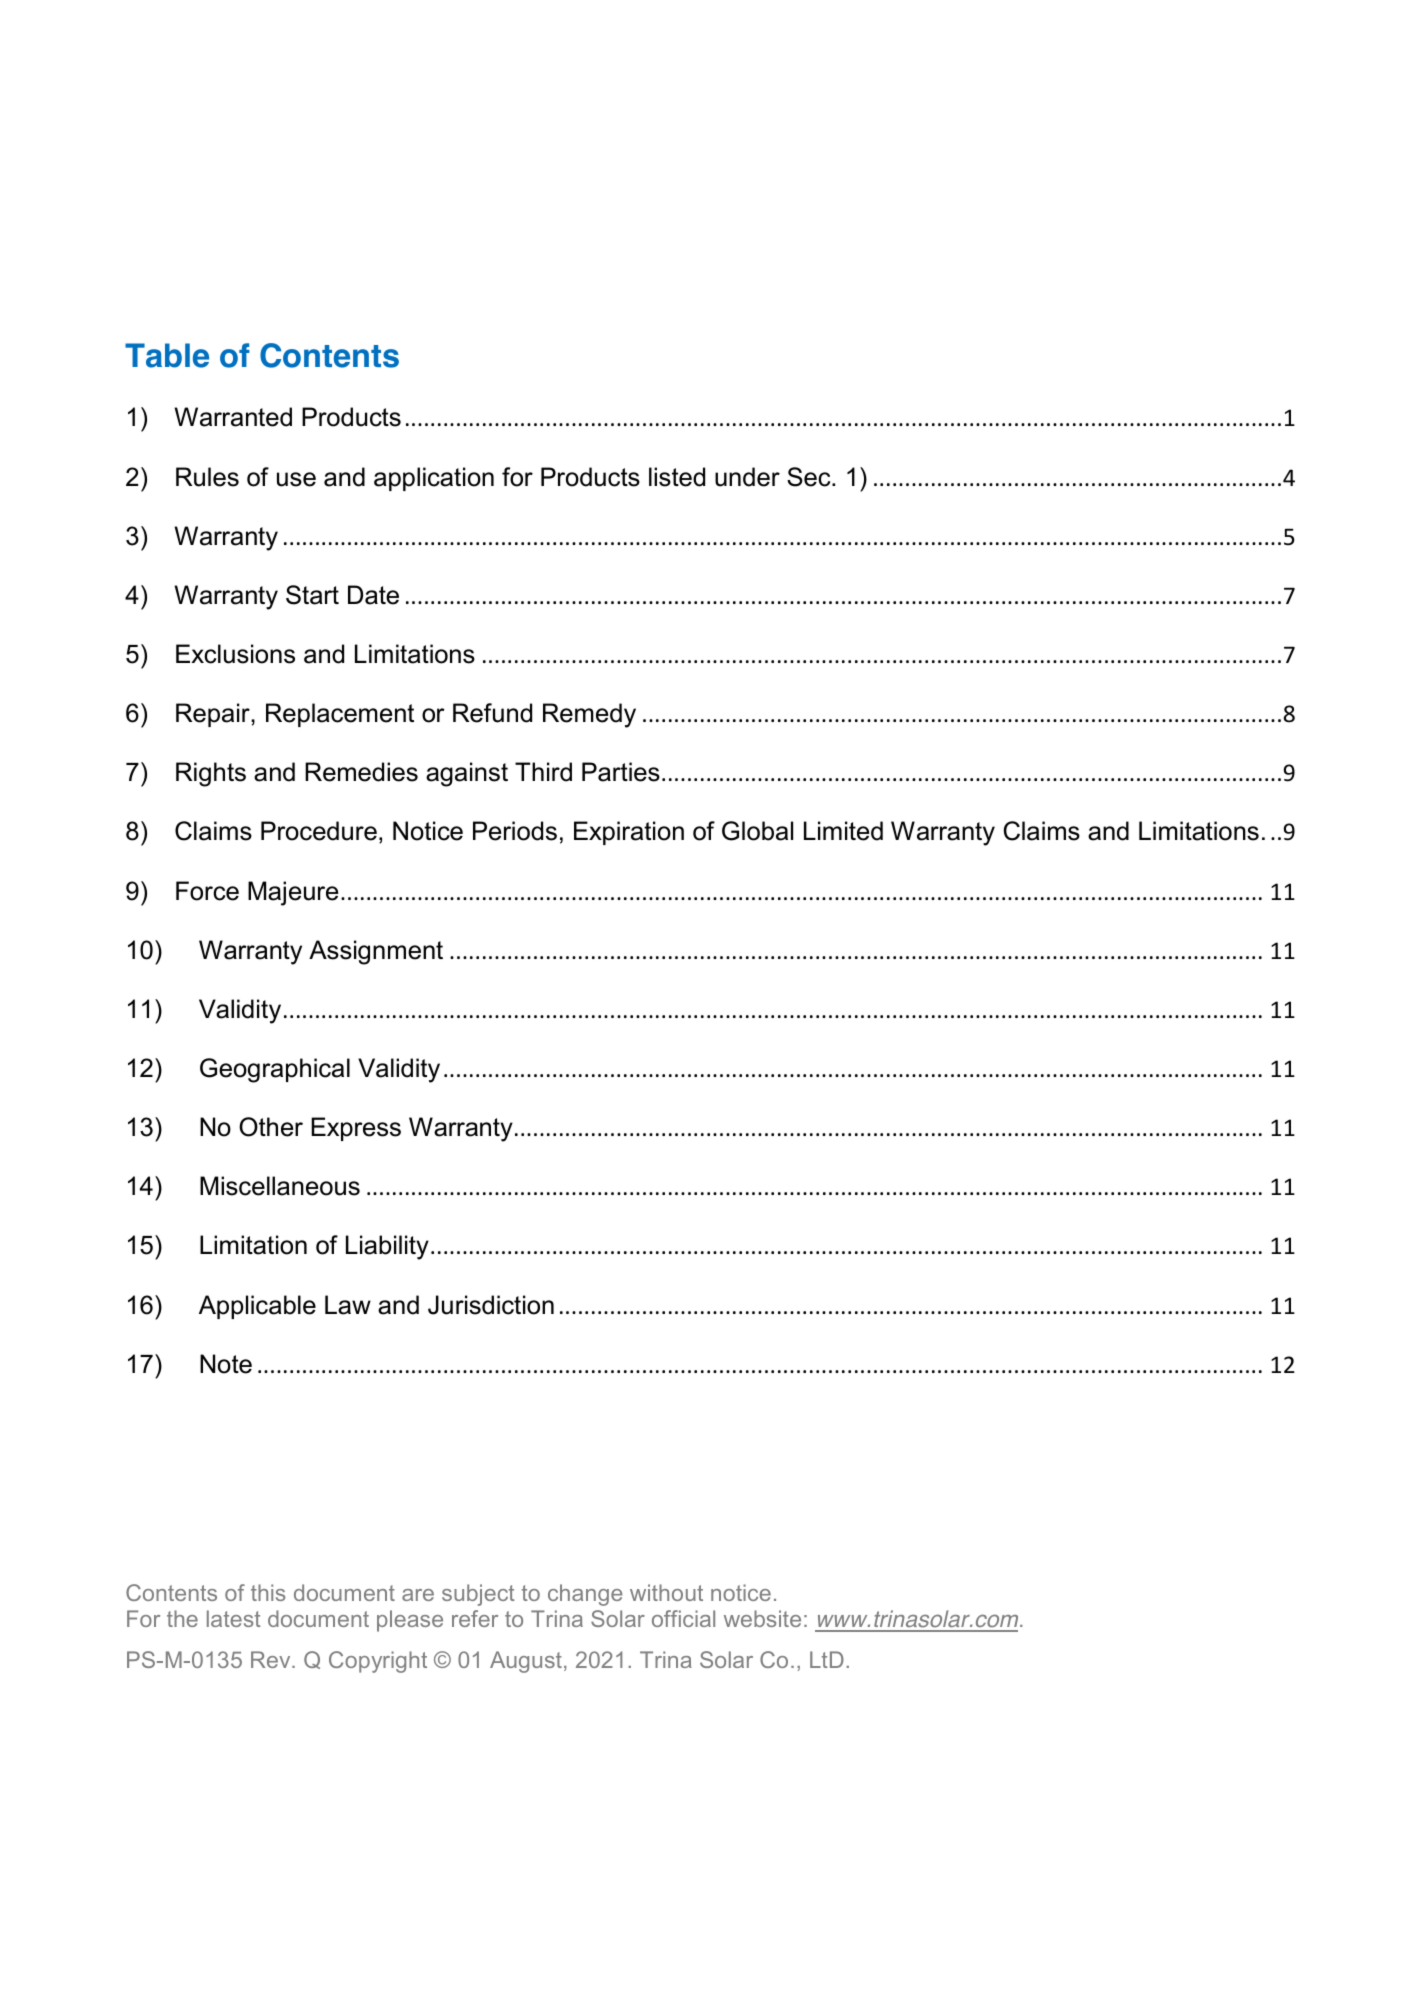  I want to click on Warranted, so click(233, 417).
